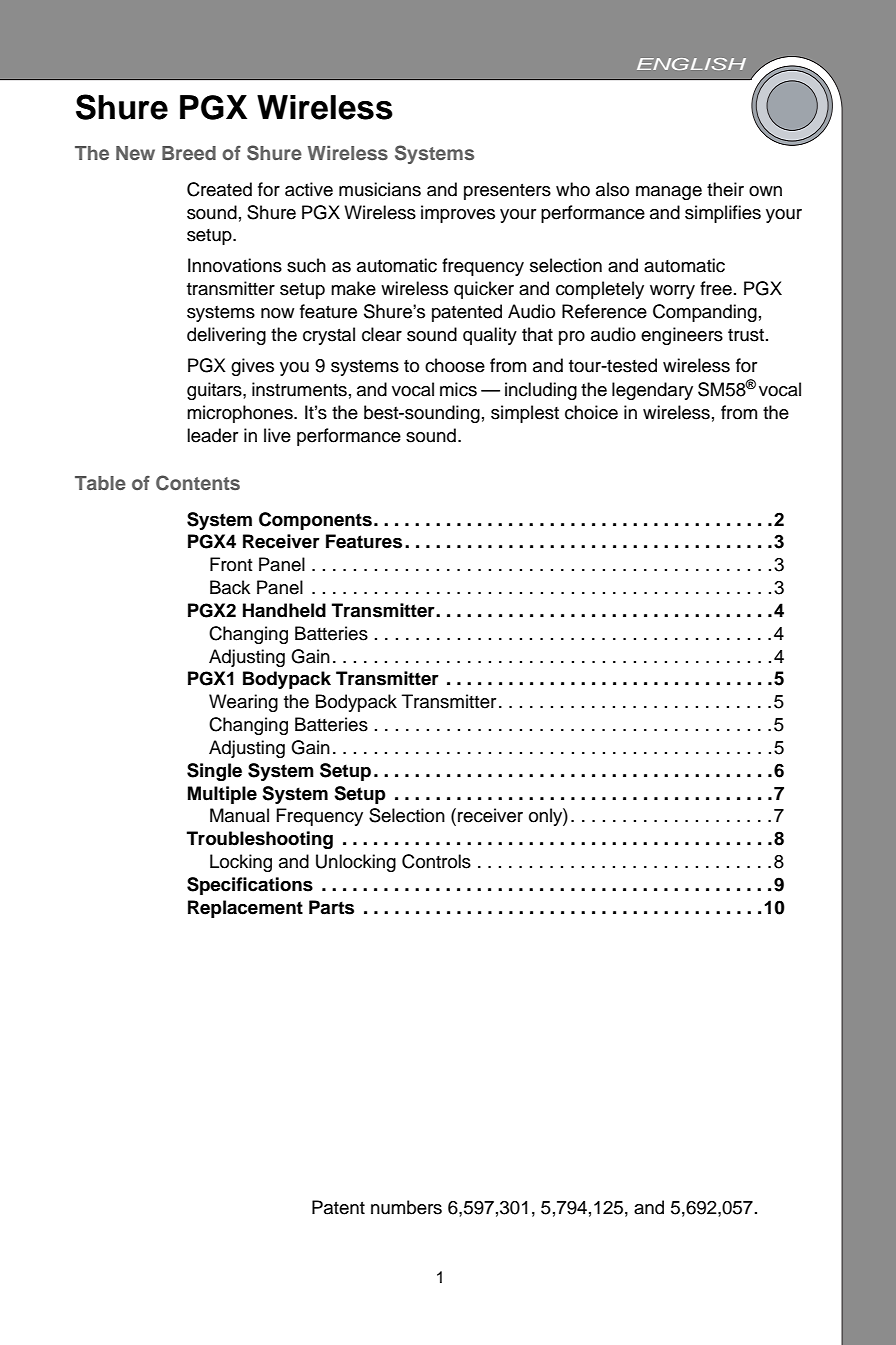 This screenshot has height=1345, width=896. Describe the element at coordinates (652, 391) in the screenshot. I see `legendary` at that location.
